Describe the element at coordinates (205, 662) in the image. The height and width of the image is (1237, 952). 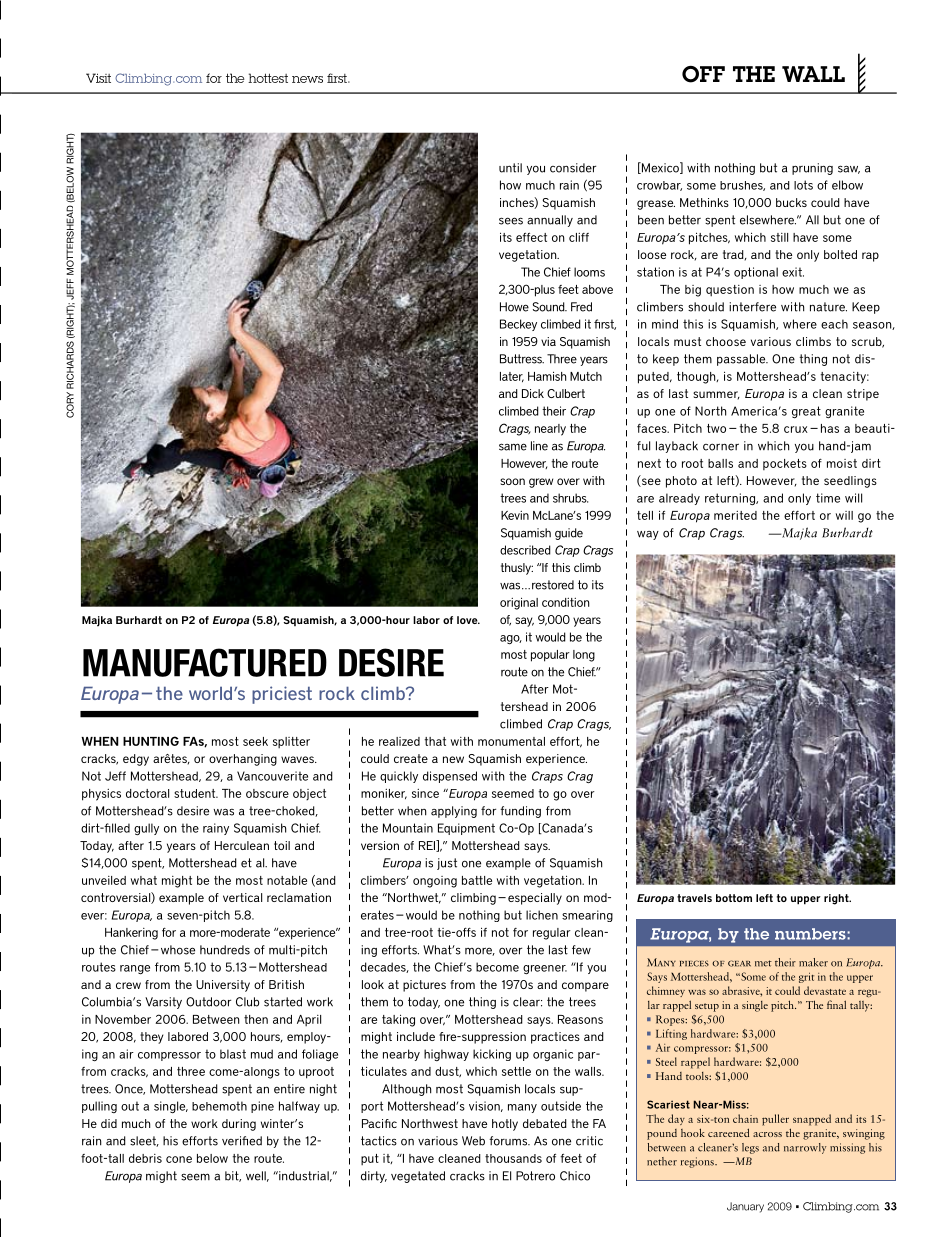
I see `MANUFACTURED` at that location.
